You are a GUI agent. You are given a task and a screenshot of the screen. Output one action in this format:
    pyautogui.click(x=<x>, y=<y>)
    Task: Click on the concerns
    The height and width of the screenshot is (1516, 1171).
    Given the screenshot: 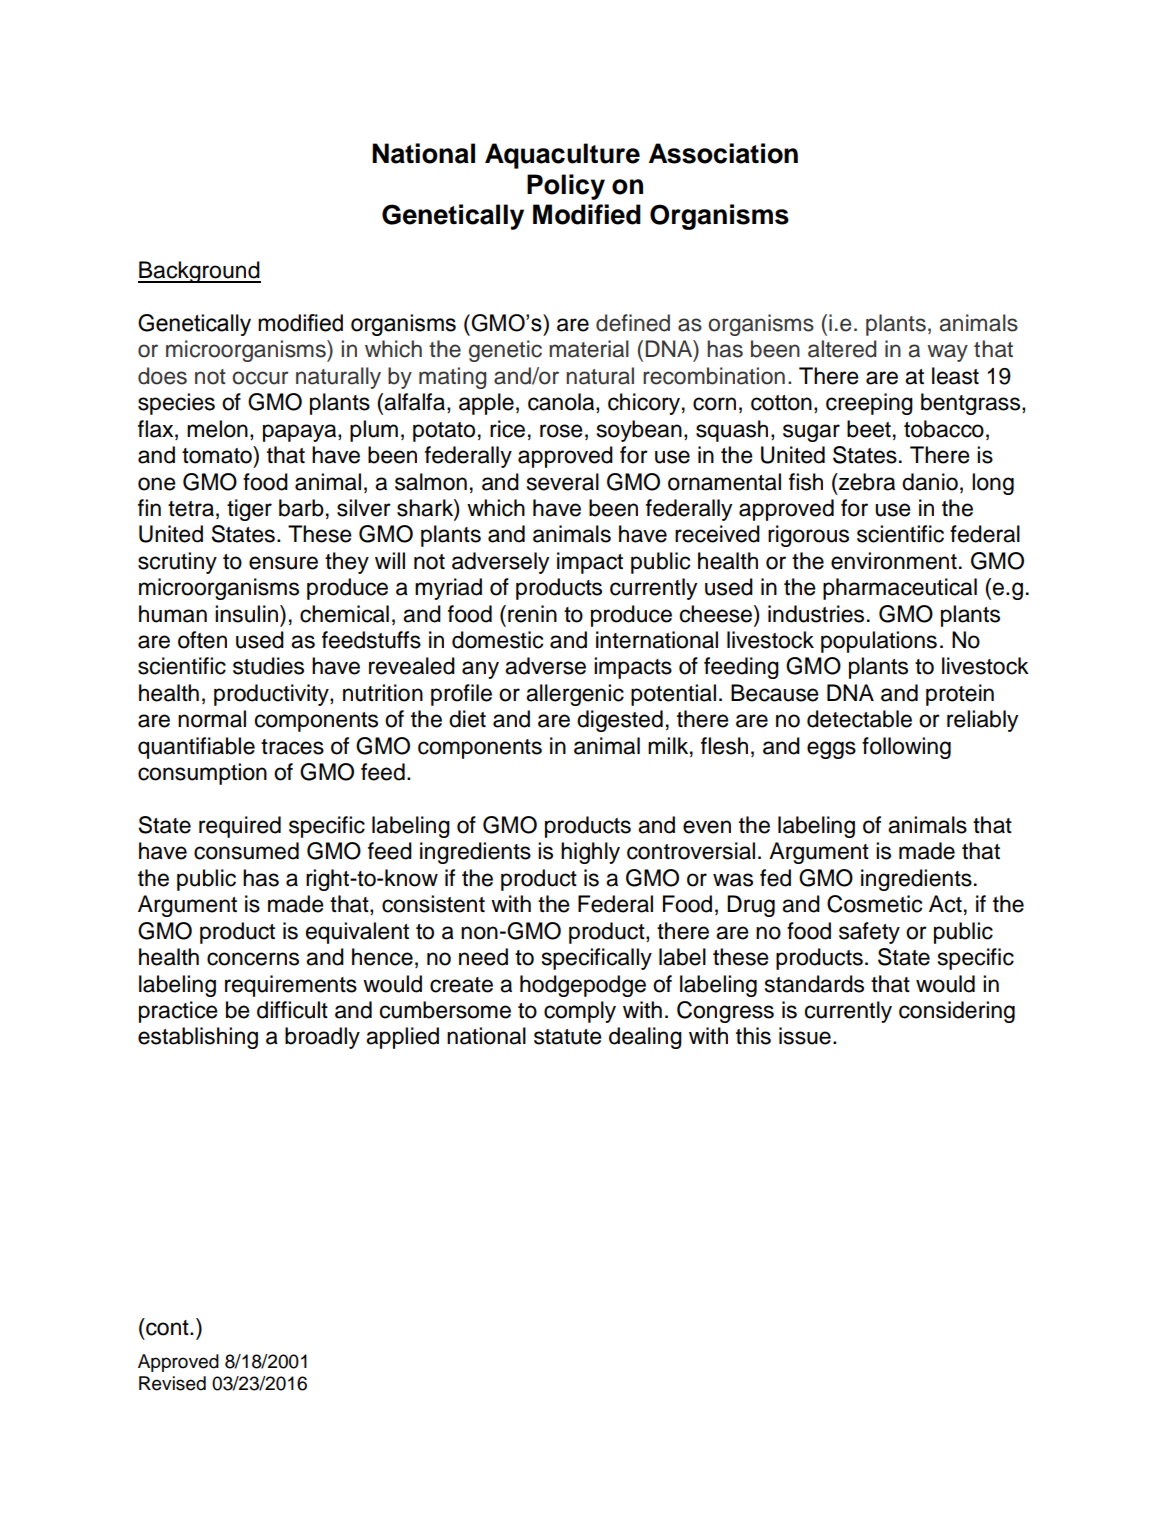 What is the action you would take?
    pyautogui.click(x=253, y=959)
